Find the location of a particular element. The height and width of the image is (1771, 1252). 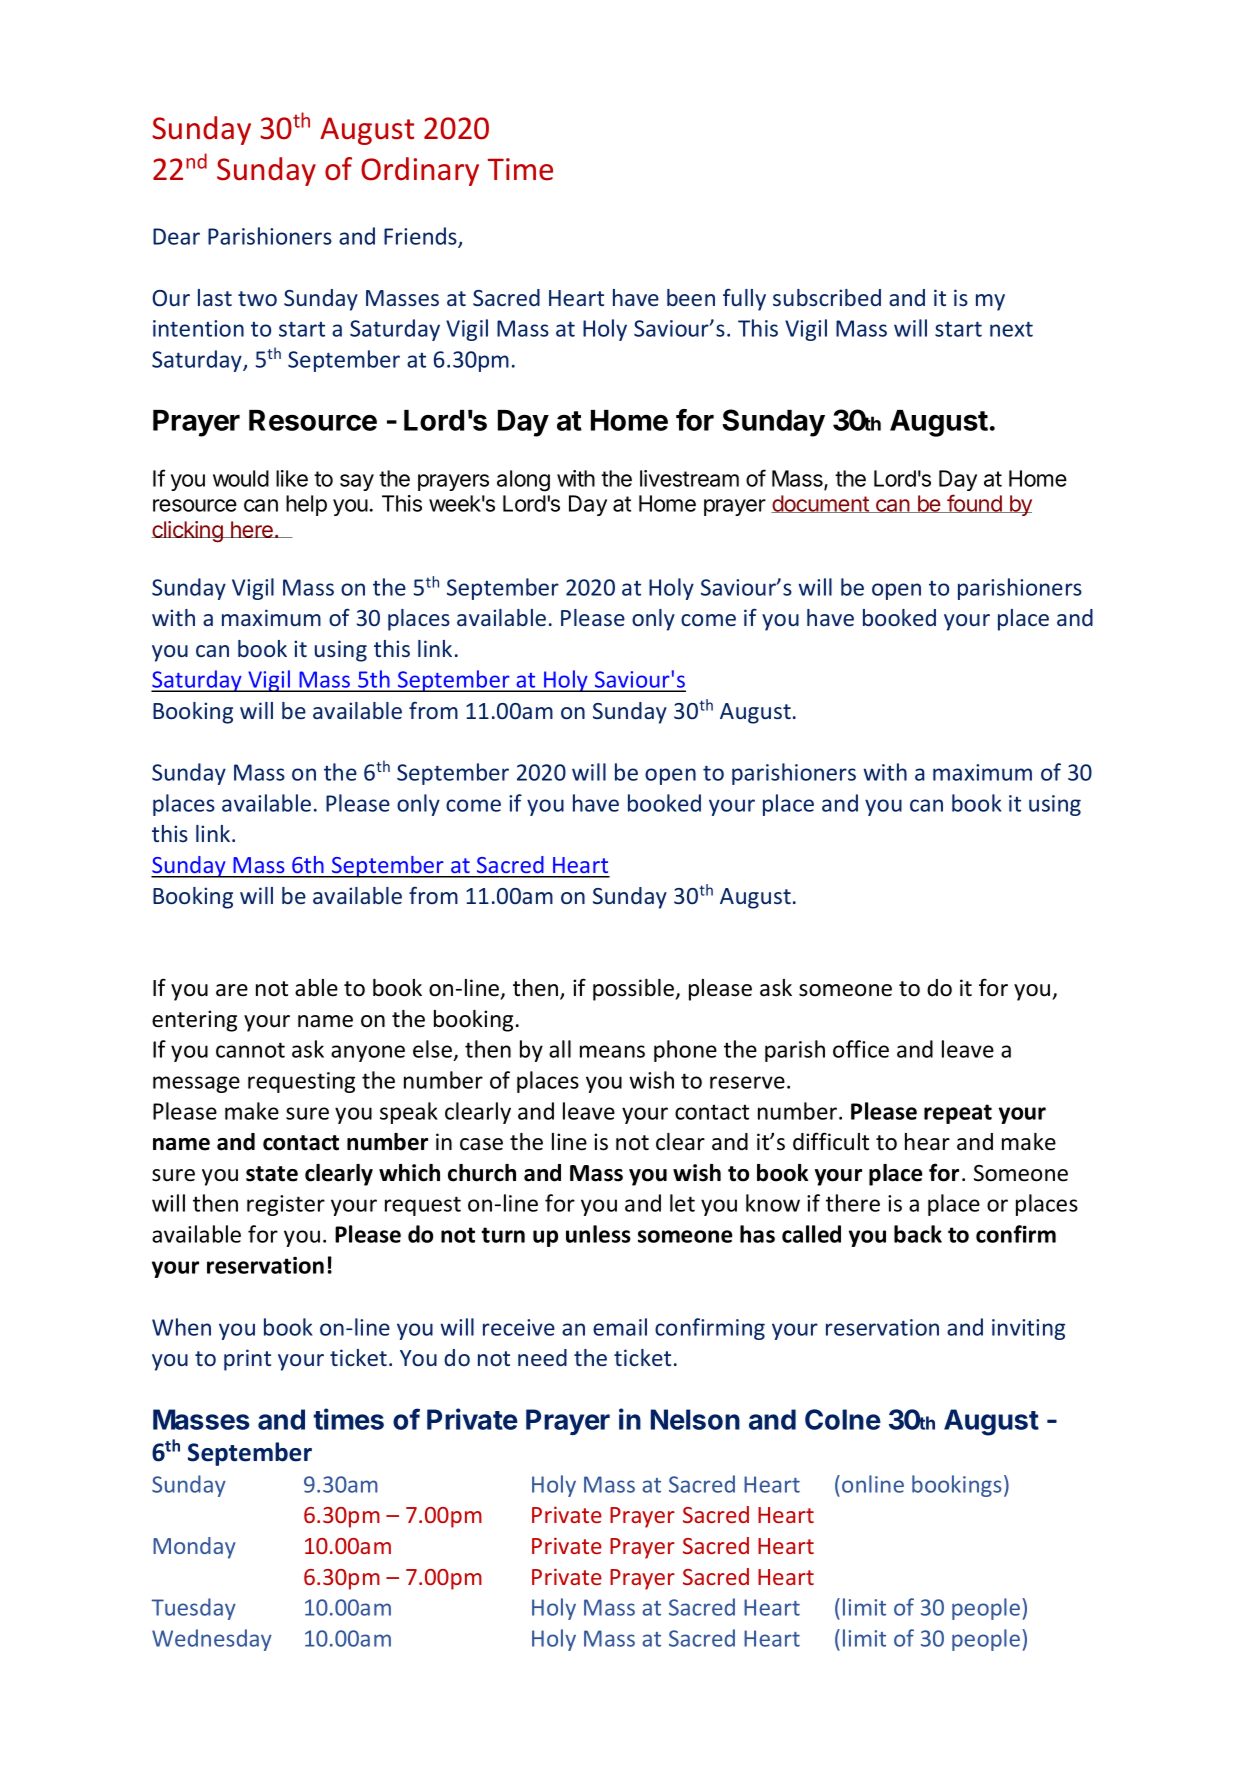

possible is located at coordinates (634, 990).
